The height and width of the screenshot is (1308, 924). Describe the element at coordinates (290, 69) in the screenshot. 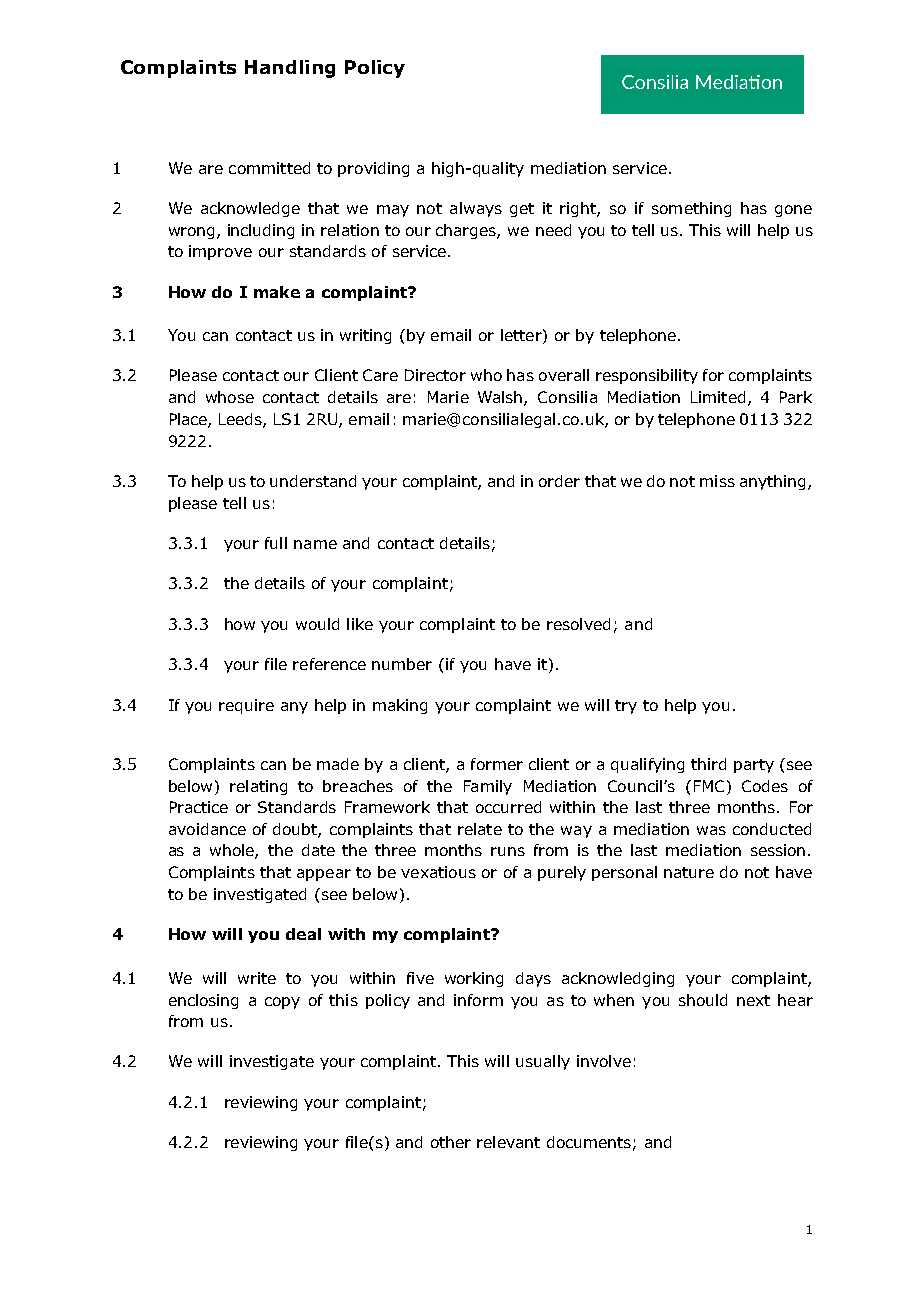

I see `Handling` at that location.
